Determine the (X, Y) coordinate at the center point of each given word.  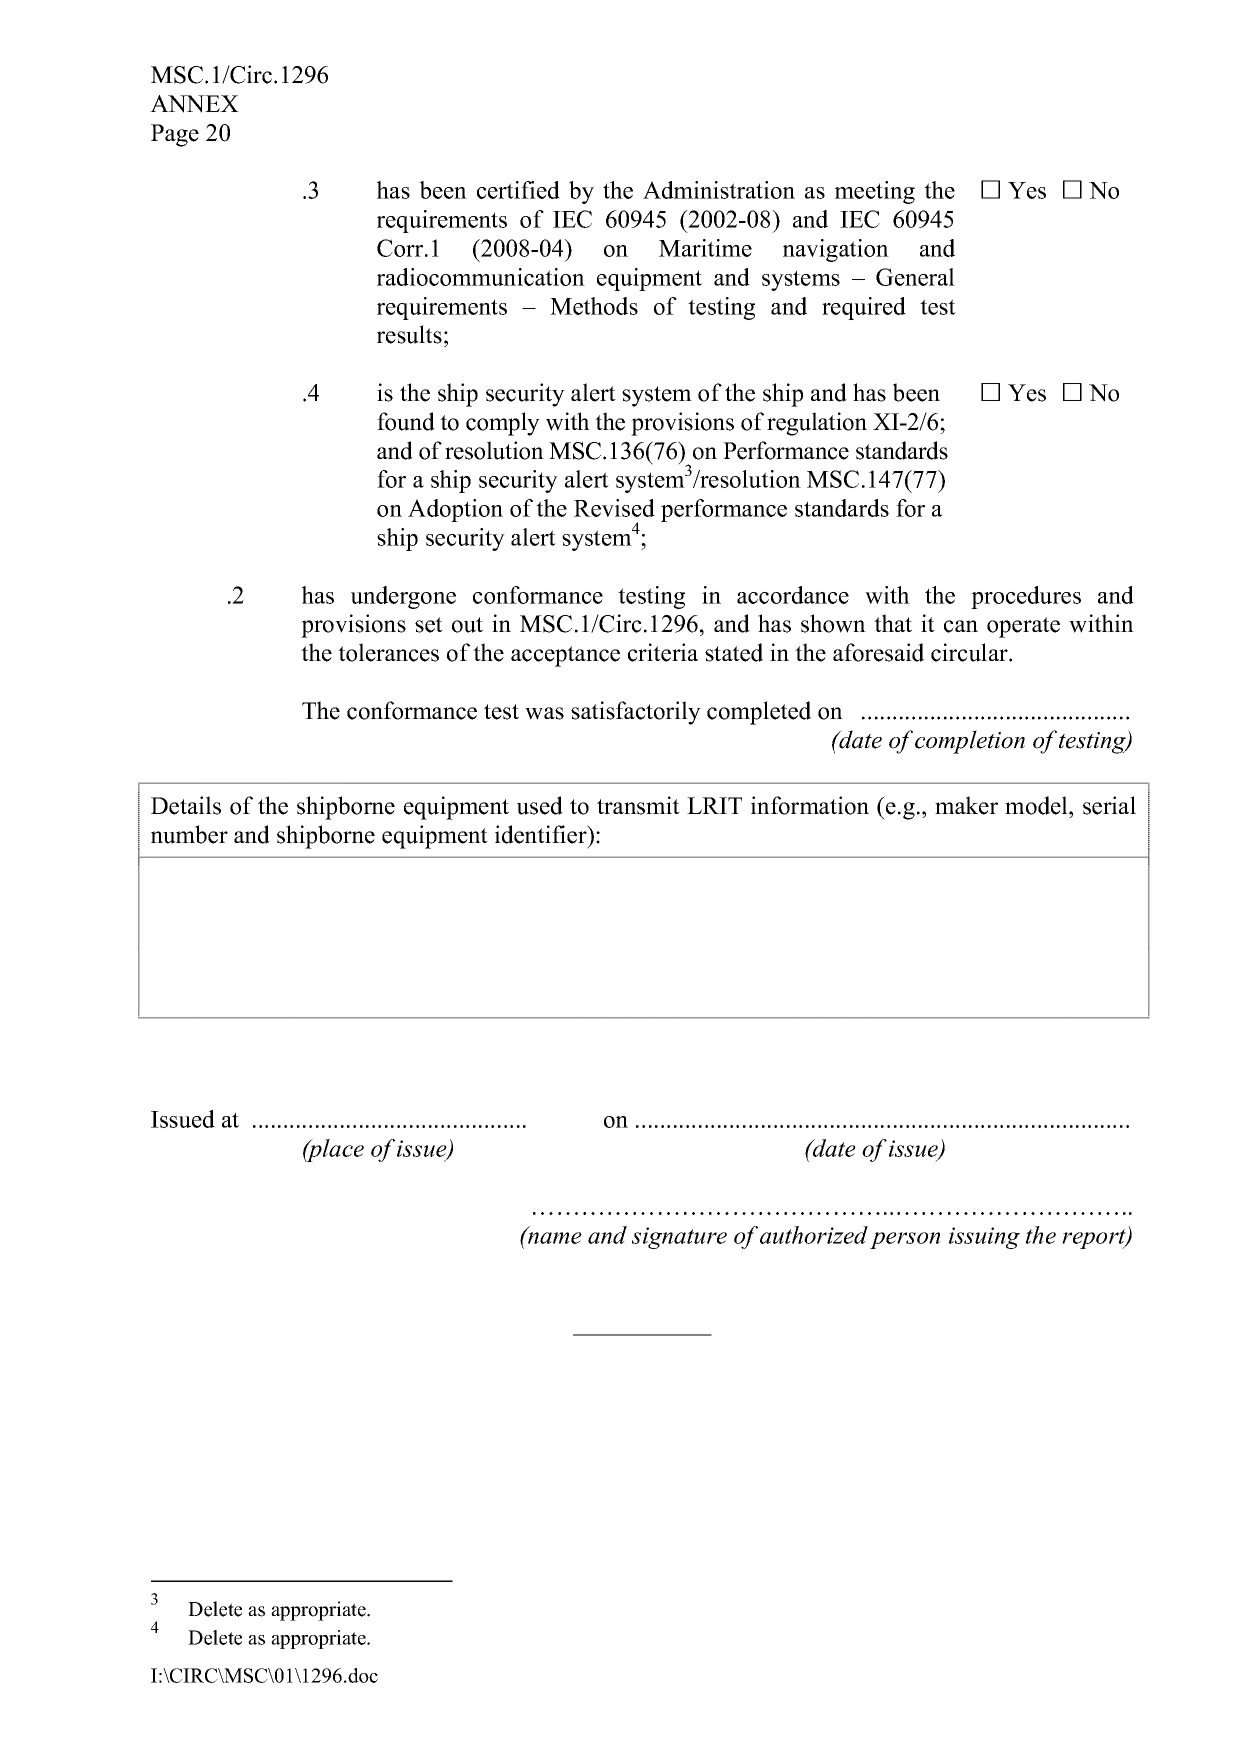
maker (966, 805)
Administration (719, 190)
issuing (984, 1238)
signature (679, 1238)
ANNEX (194, 104)
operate (1023, 627)
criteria (663, 652)
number (189, 834)
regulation (817, 424)
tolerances (388, 652)
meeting (875, 192)
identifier (542, 834)
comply (503, 424)
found (406, 421)
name (554, 1237)
